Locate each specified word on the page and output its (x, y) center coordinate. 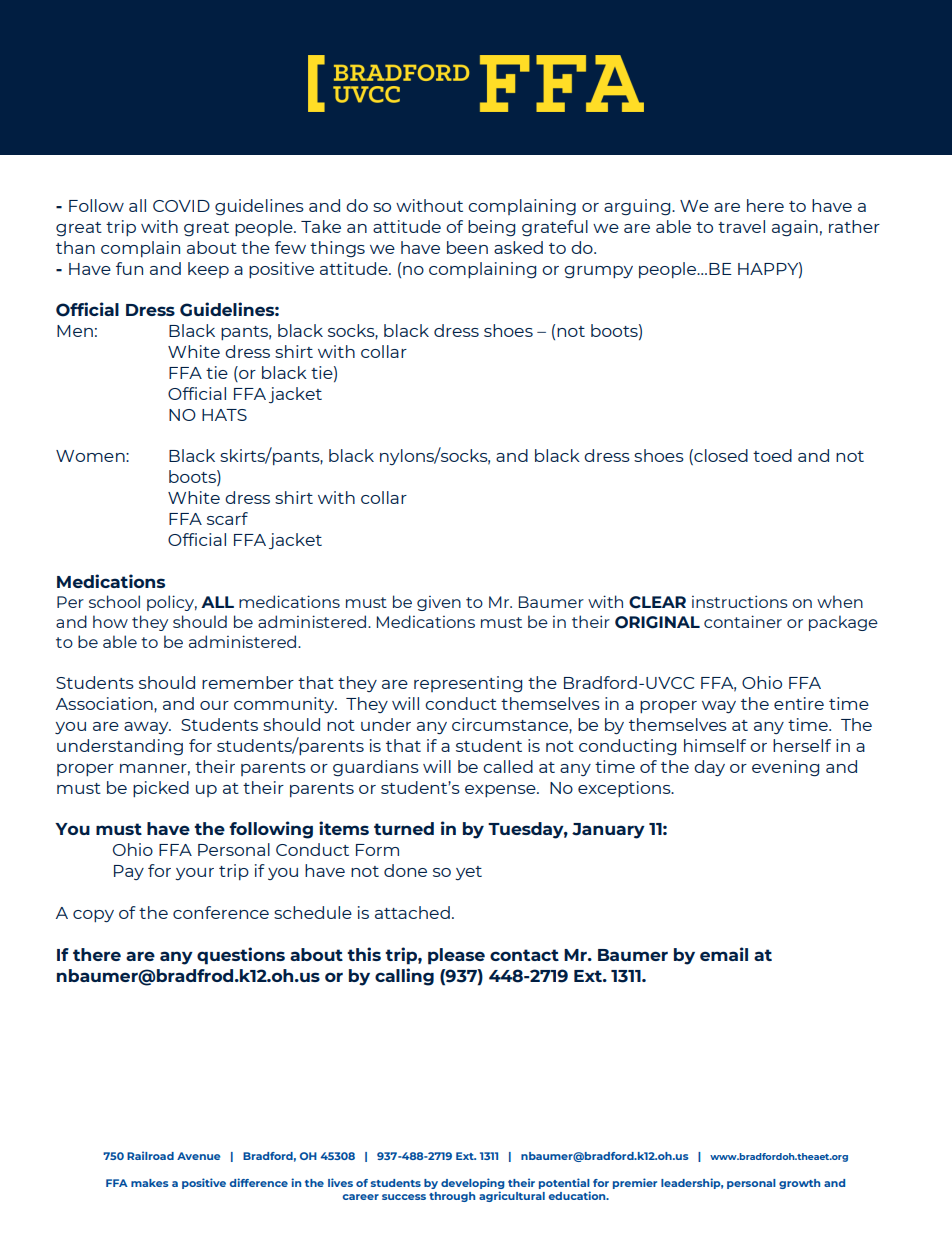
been (467, 247)
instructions (740, 601)
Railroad (150, 1155)
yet (468, 873)
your (194, 874)
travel (741, 226)
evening (785, 768)
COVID (181, 206)
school (114, 601)
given (439, 603)
